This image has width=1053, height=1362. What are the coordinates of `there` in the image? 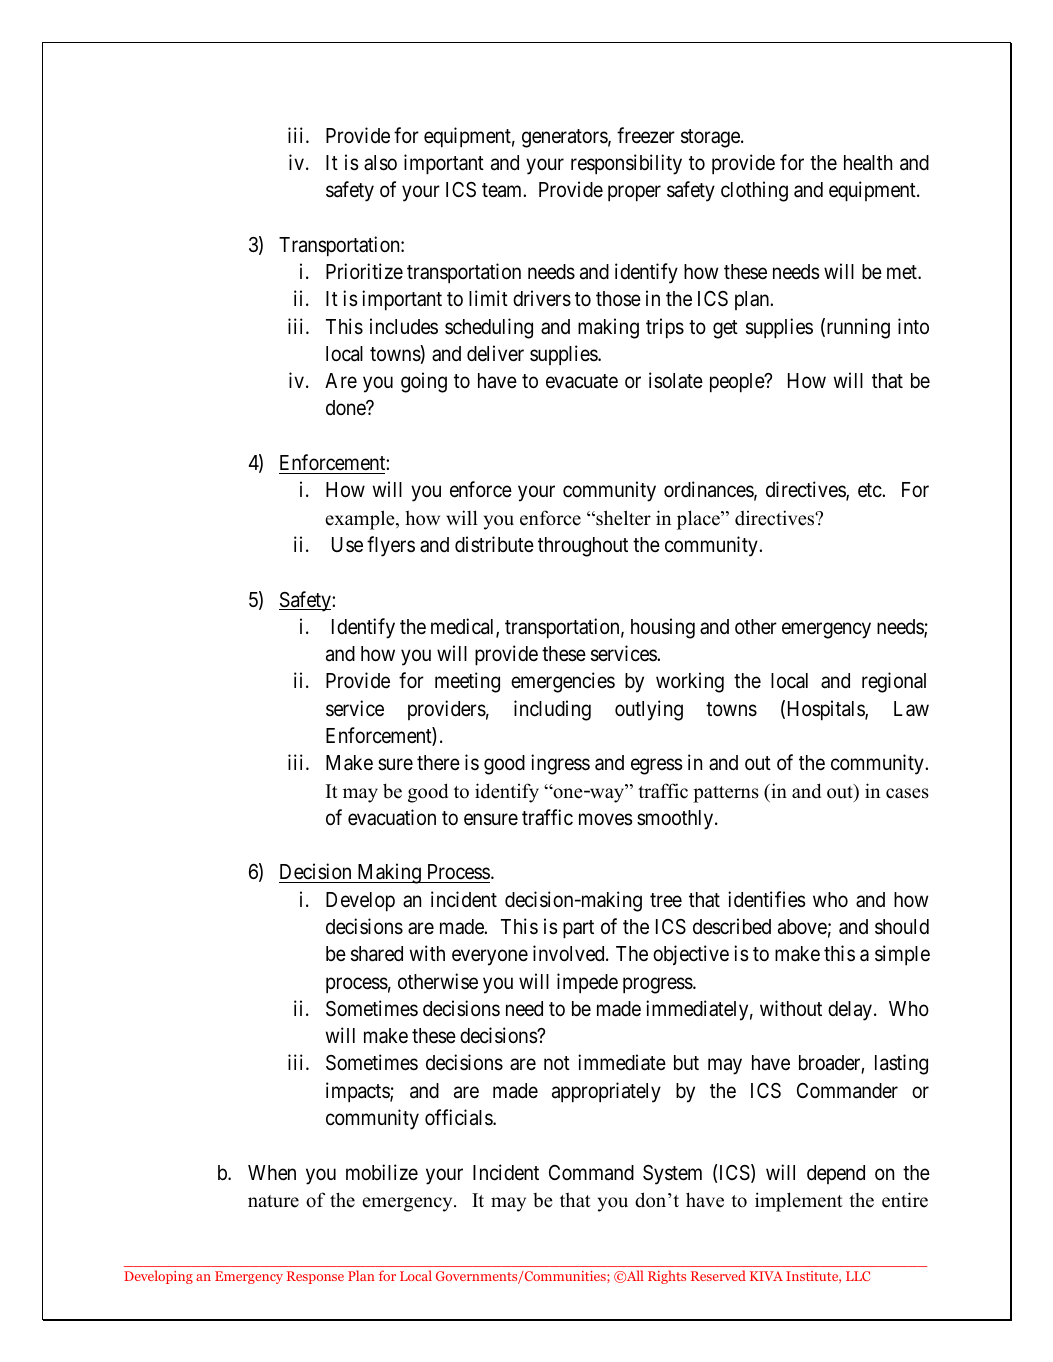 It's located at (438, 763).
